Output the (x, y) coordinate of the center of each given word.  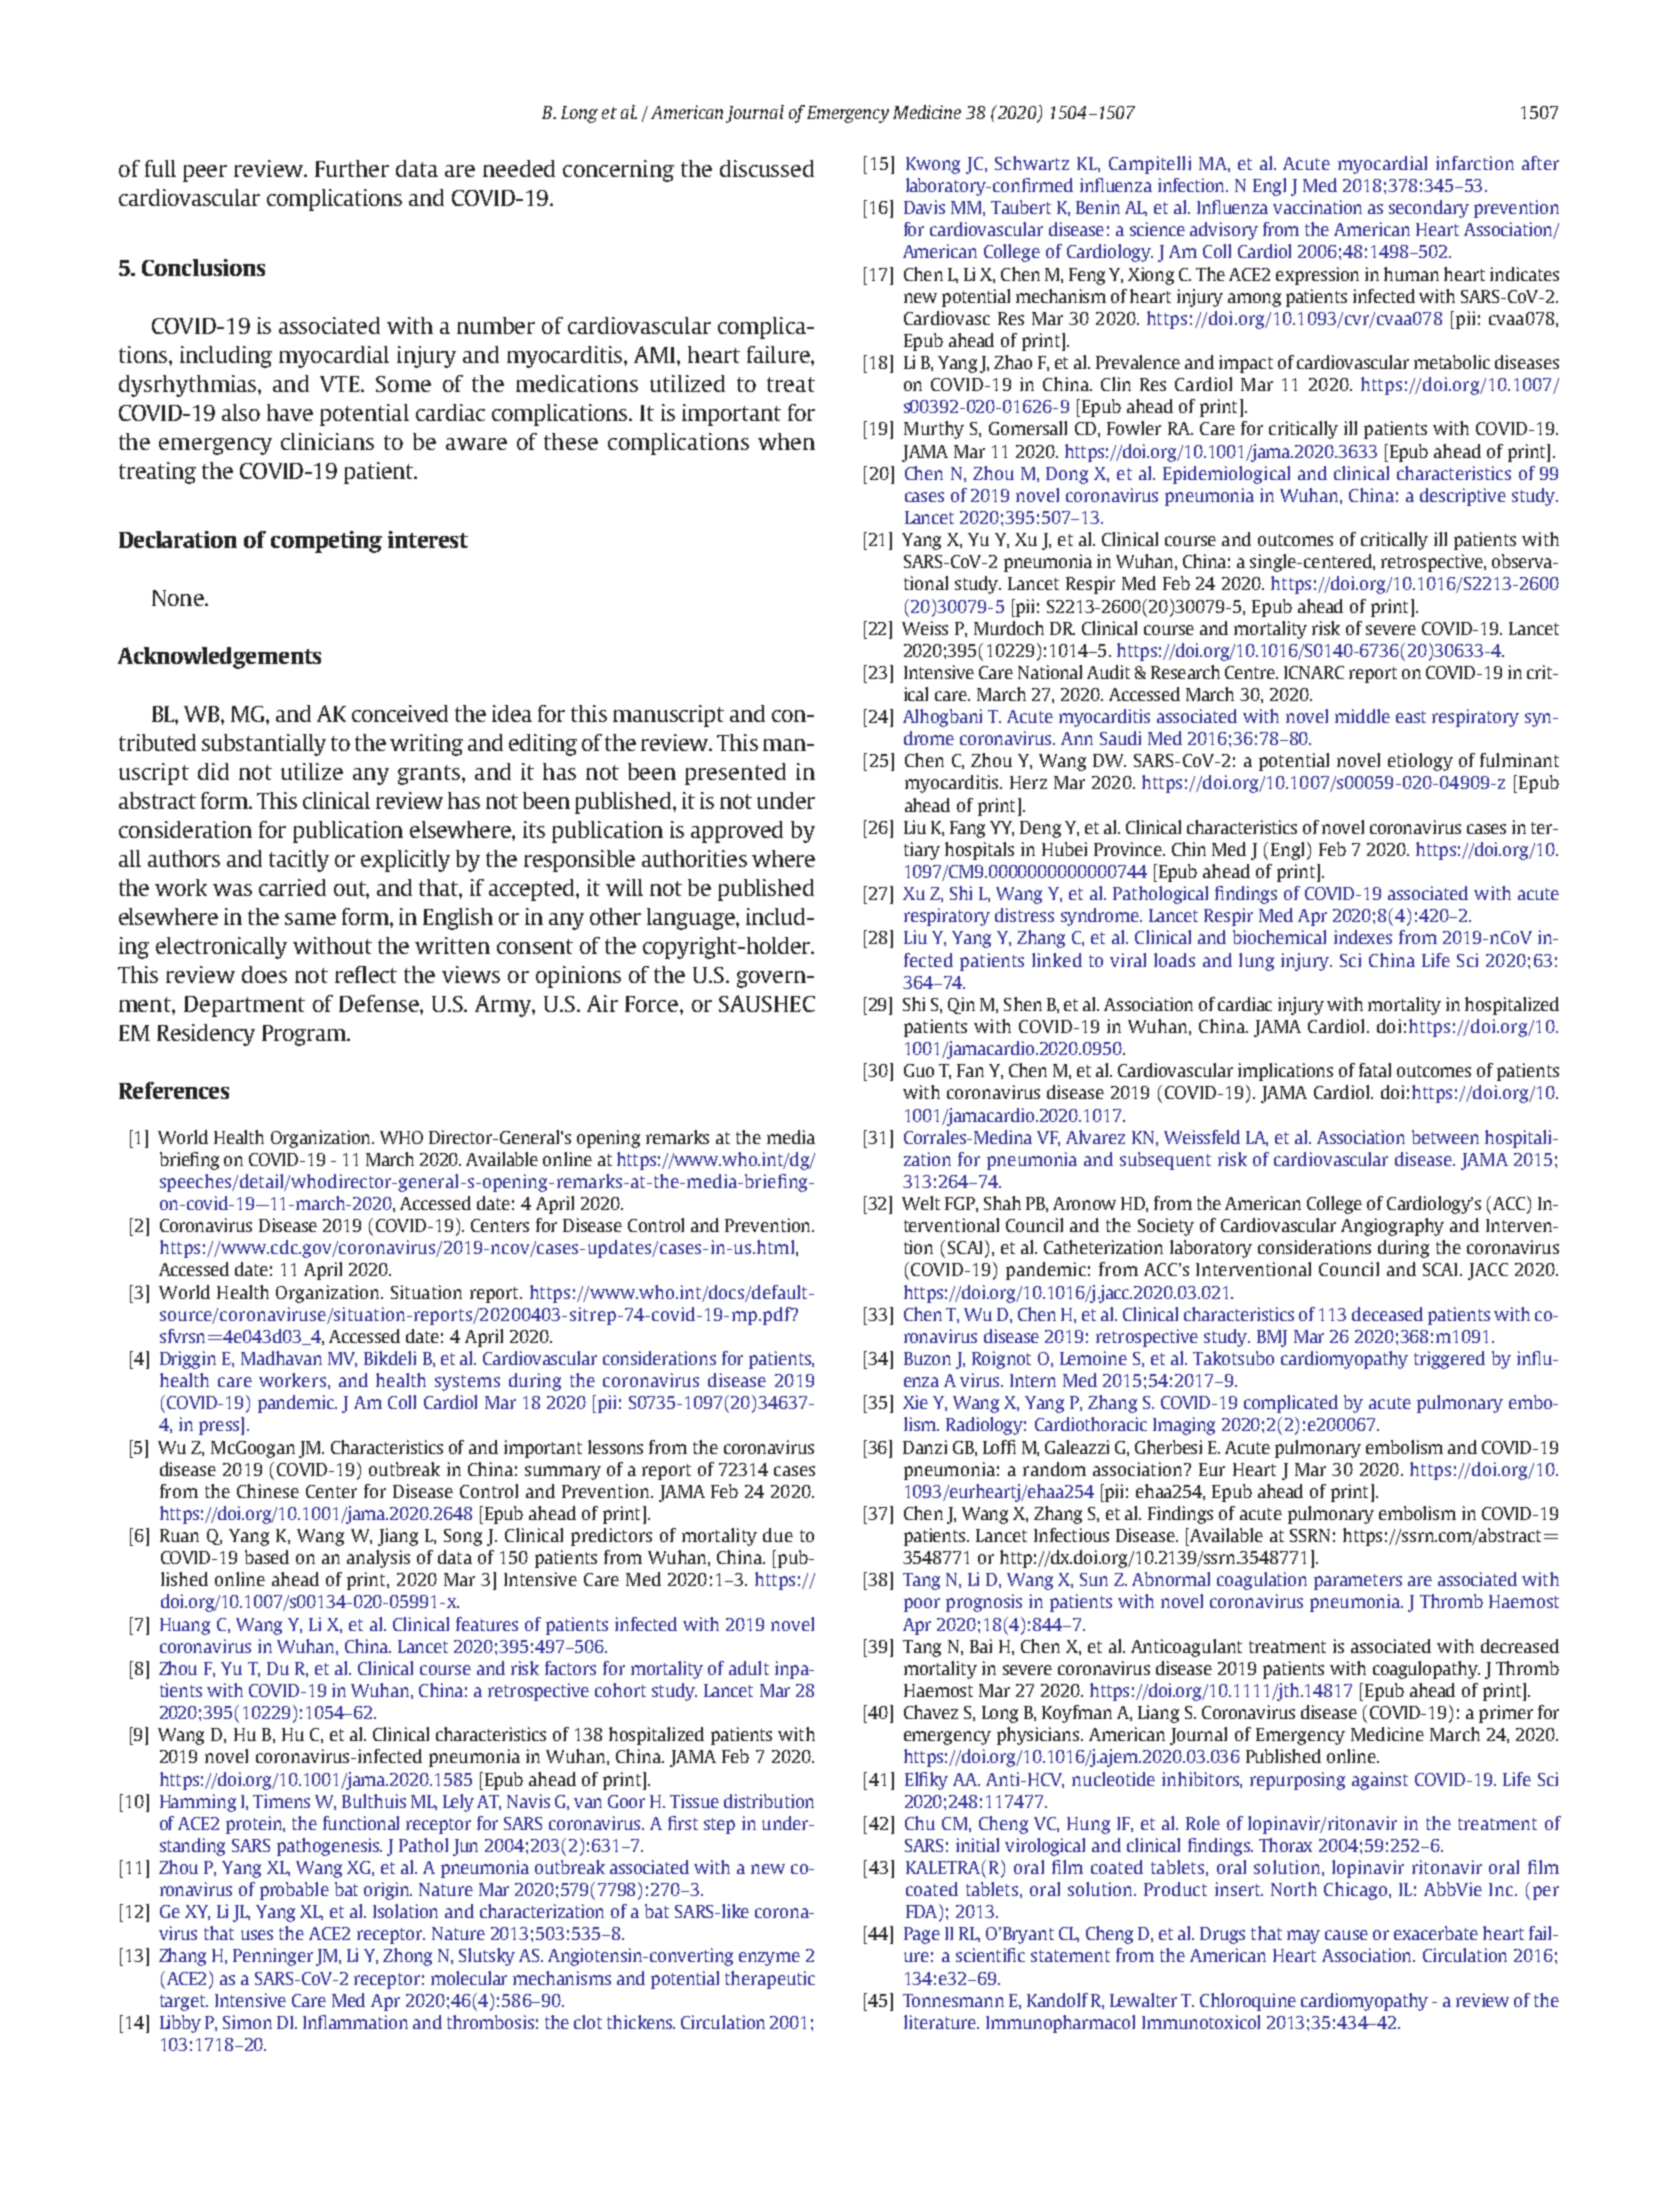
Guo (919, 1070)
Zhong (407, 1957)
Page (922, 1935)
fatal (1375, 1070)
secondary (1429, 209)
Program (305, 1035)
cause (1346, 1935)
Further (352, 168)
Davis (924, 207)
